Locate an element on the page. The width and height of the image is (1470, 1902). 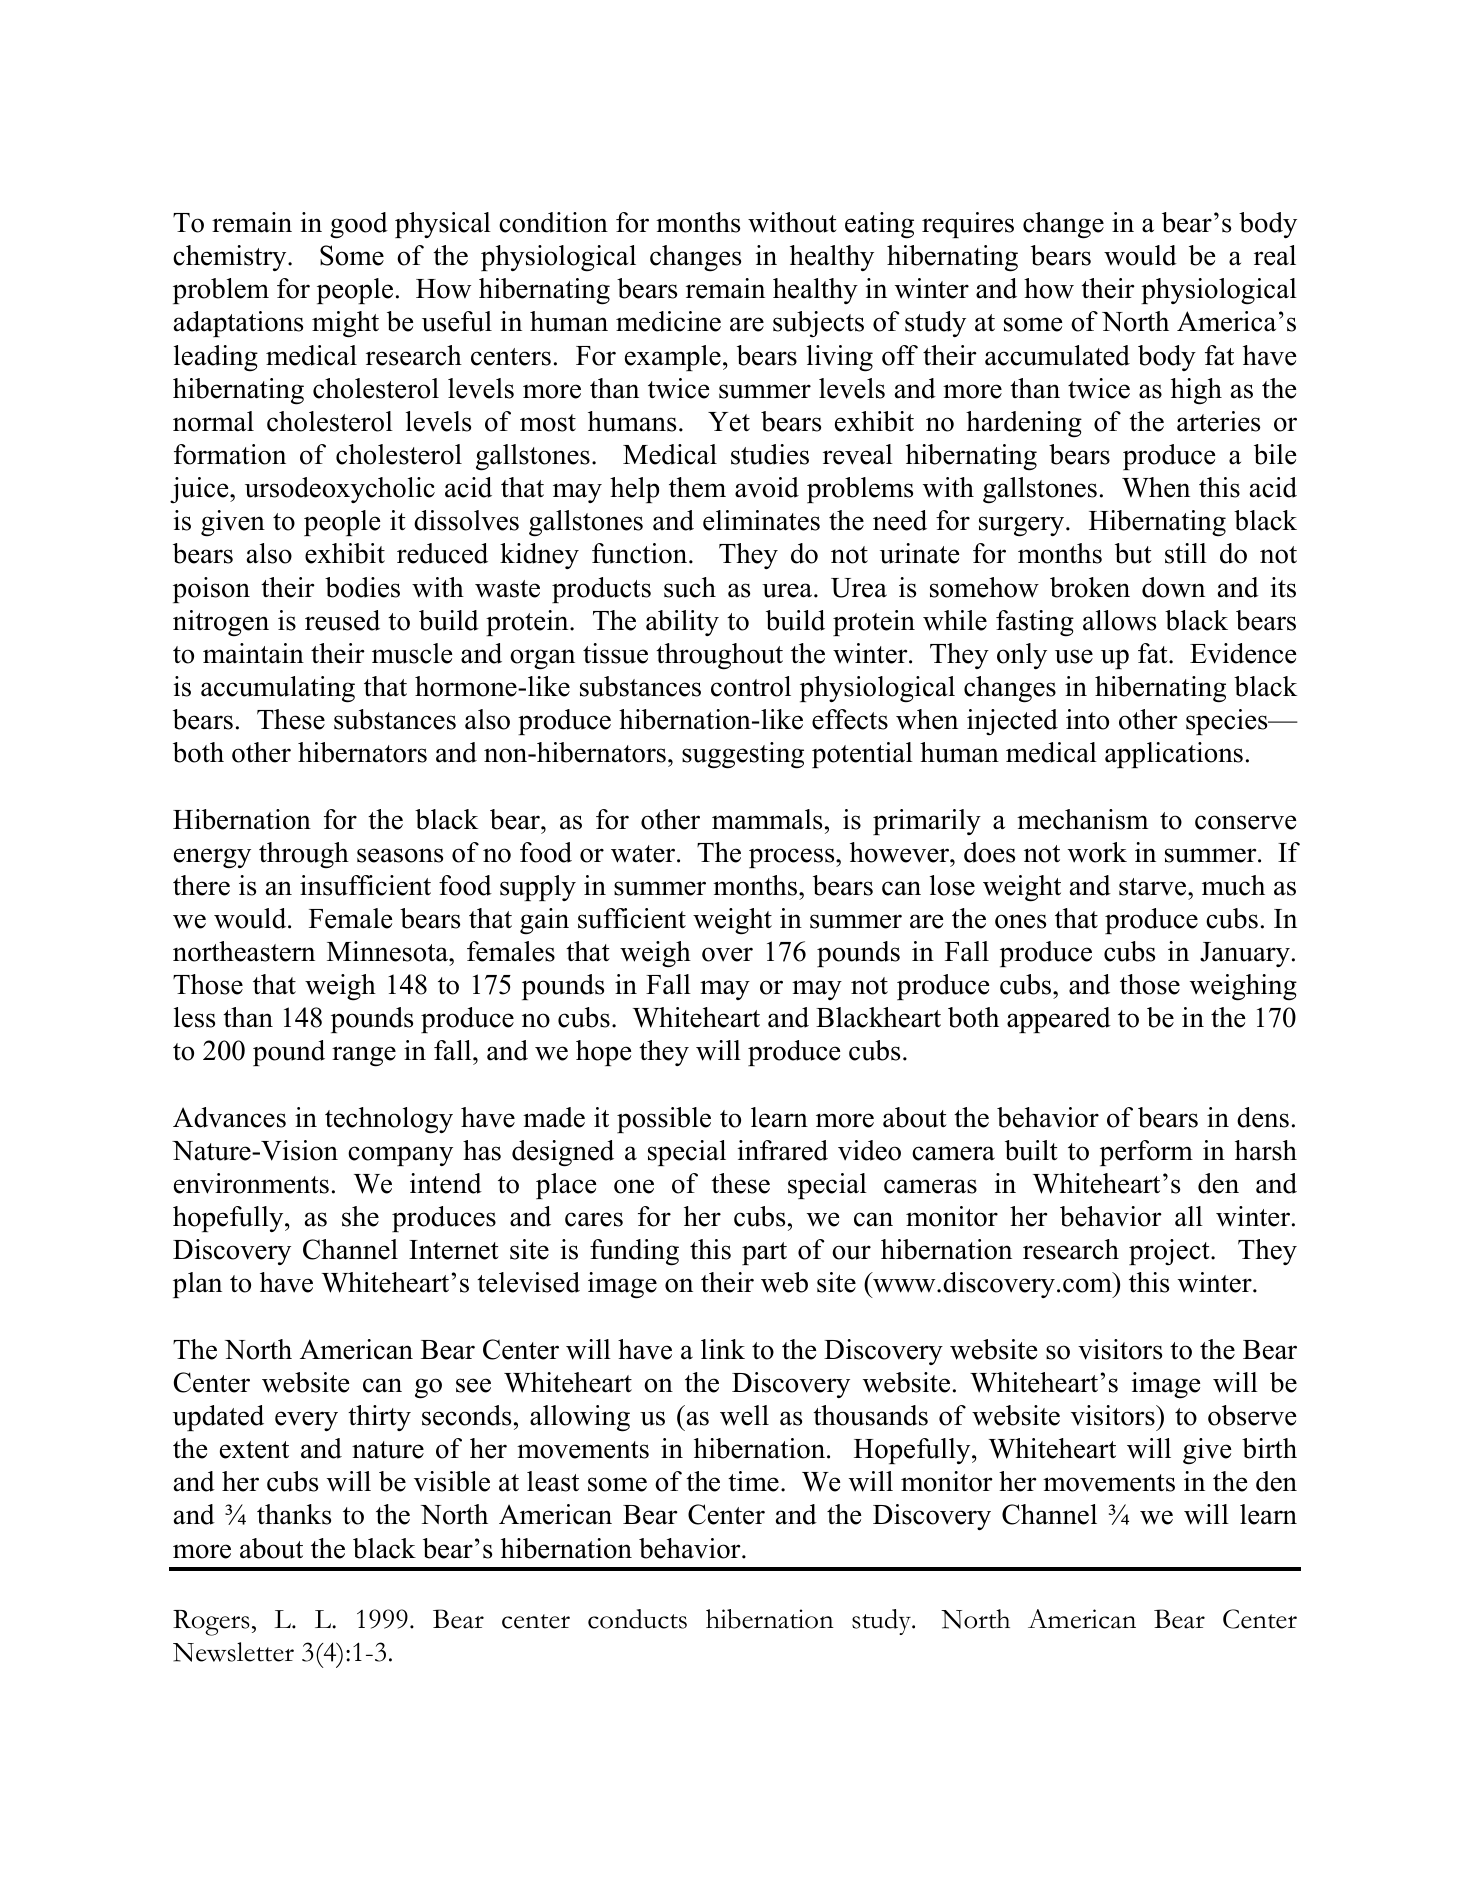
accumulating is located at coordinates (278, 689).
